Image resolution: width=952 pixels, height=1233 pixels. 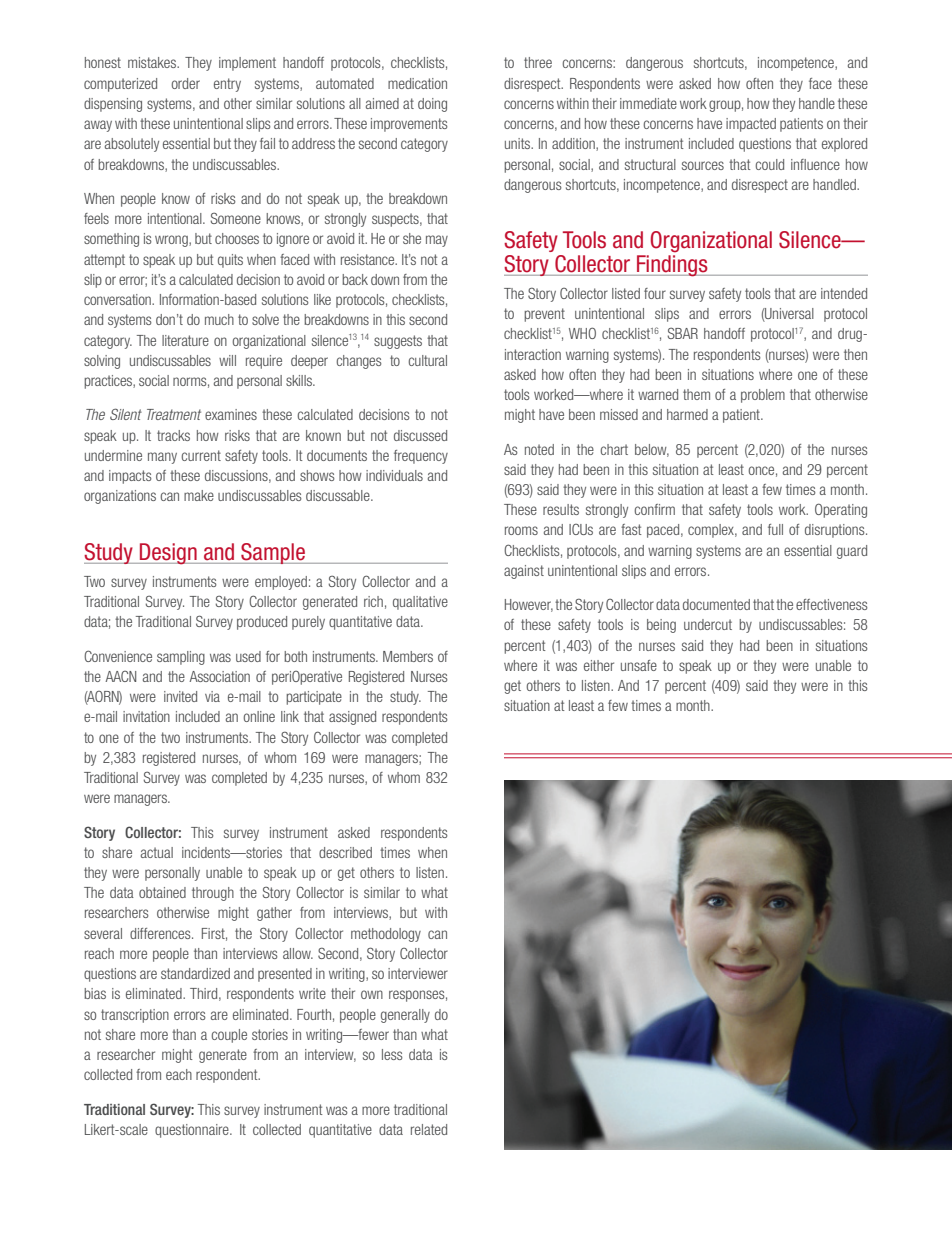 What do you see at coordinates (716, 604) in the screenshot?
I see `documented` at bounding box center [716, 604].
